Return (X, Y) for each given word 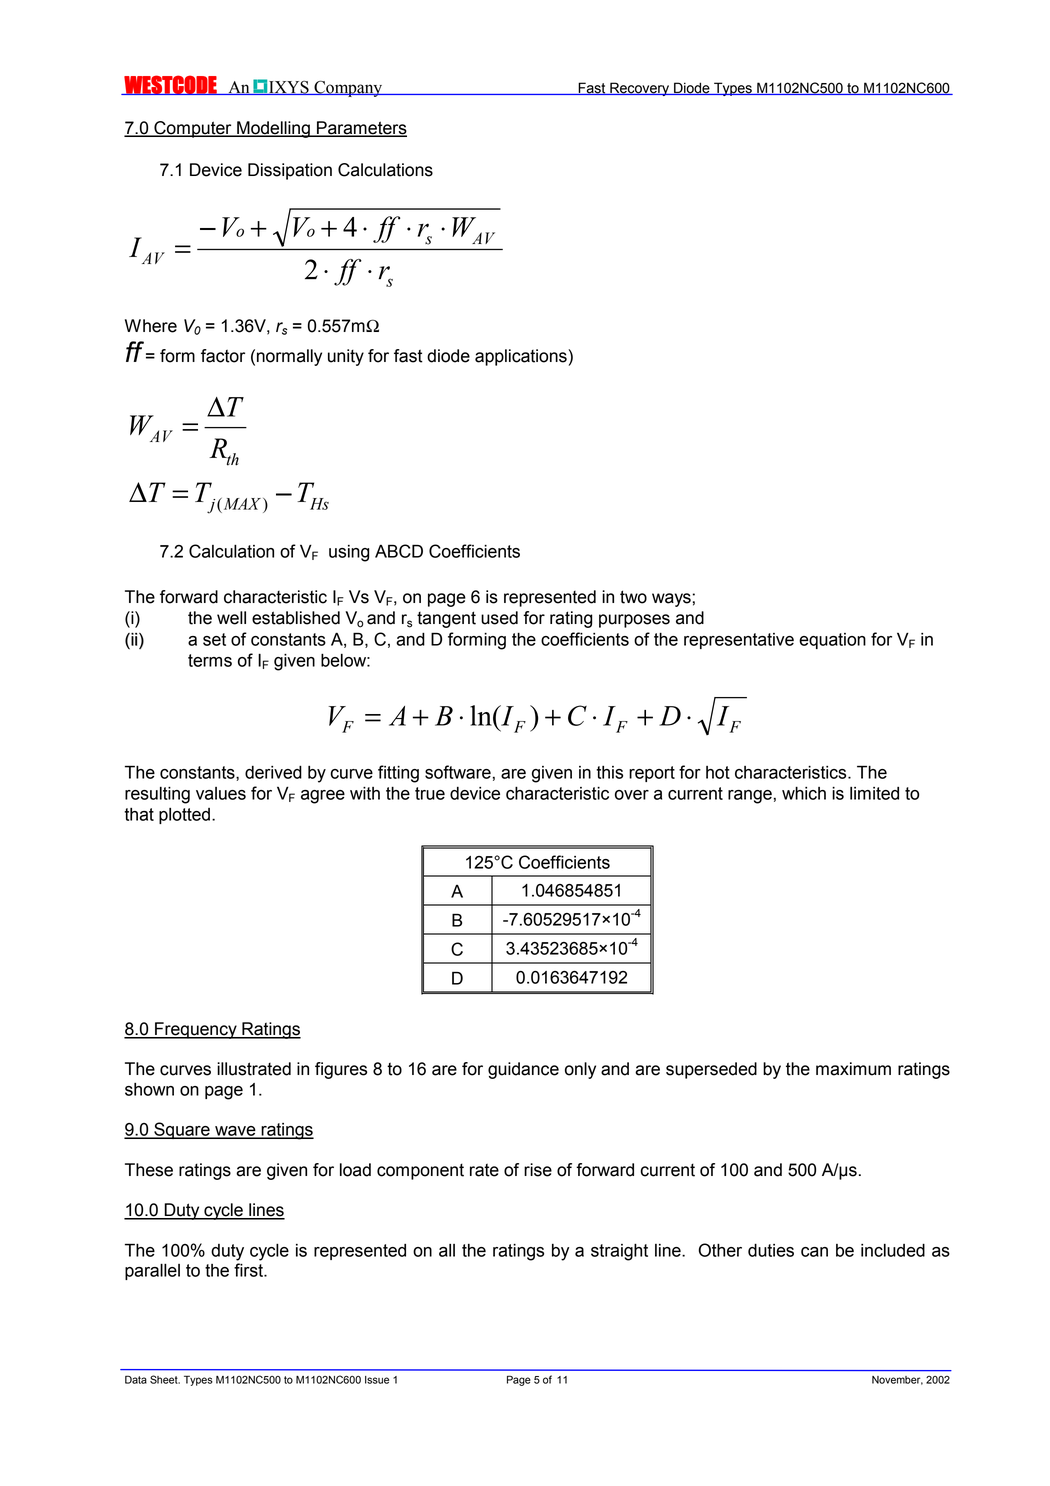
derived (273, 772)
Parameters (361, 129)
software (458, 772)
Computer (193, 129)
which (804, 793)
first (249, 1270)
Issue (377, 1380)
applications (522, 357)
